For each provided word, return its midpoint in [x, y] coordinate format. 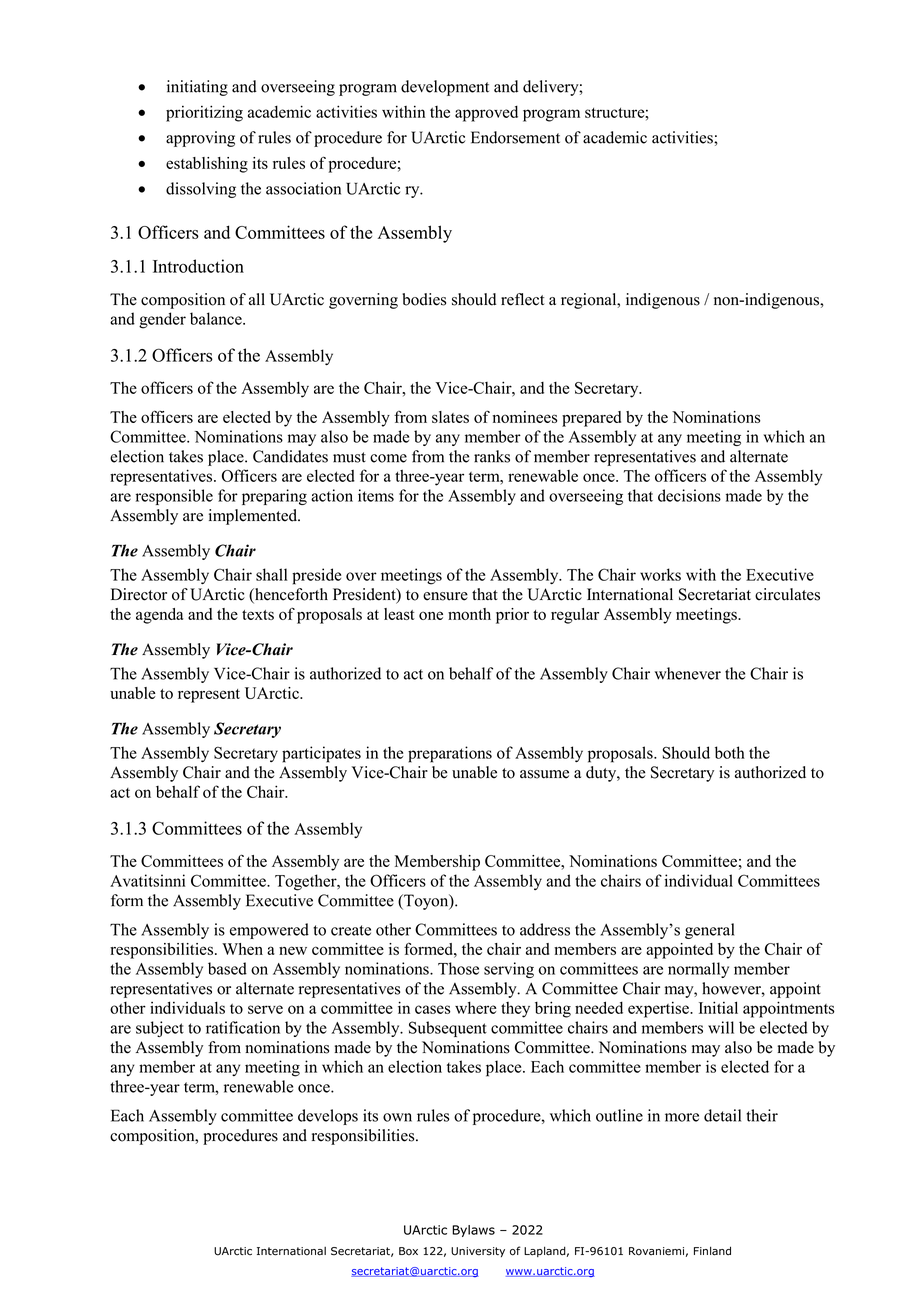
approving [200, 139]
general [709, 931]
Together [307, 882]
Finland [712, 1251]
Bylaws [473, 1231]
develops [328, 1117]
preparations [450, 754]
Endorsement [515, 137]
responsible [174, 497]
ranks [492, 456]
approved [486, 114]
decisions [689, 495]
